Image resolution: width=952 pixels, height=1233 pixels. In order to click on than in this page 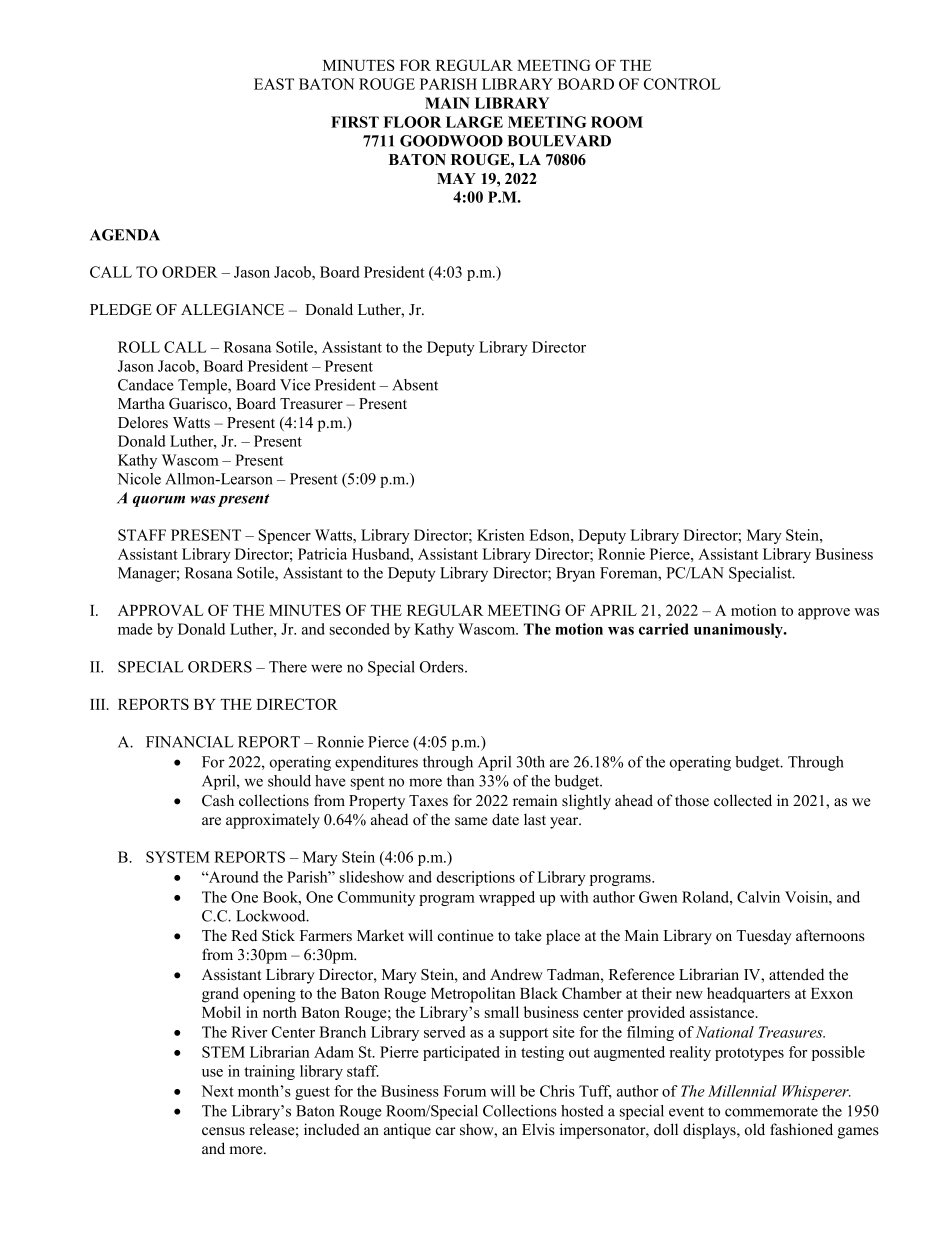, I will do `click(460, 781)`.
